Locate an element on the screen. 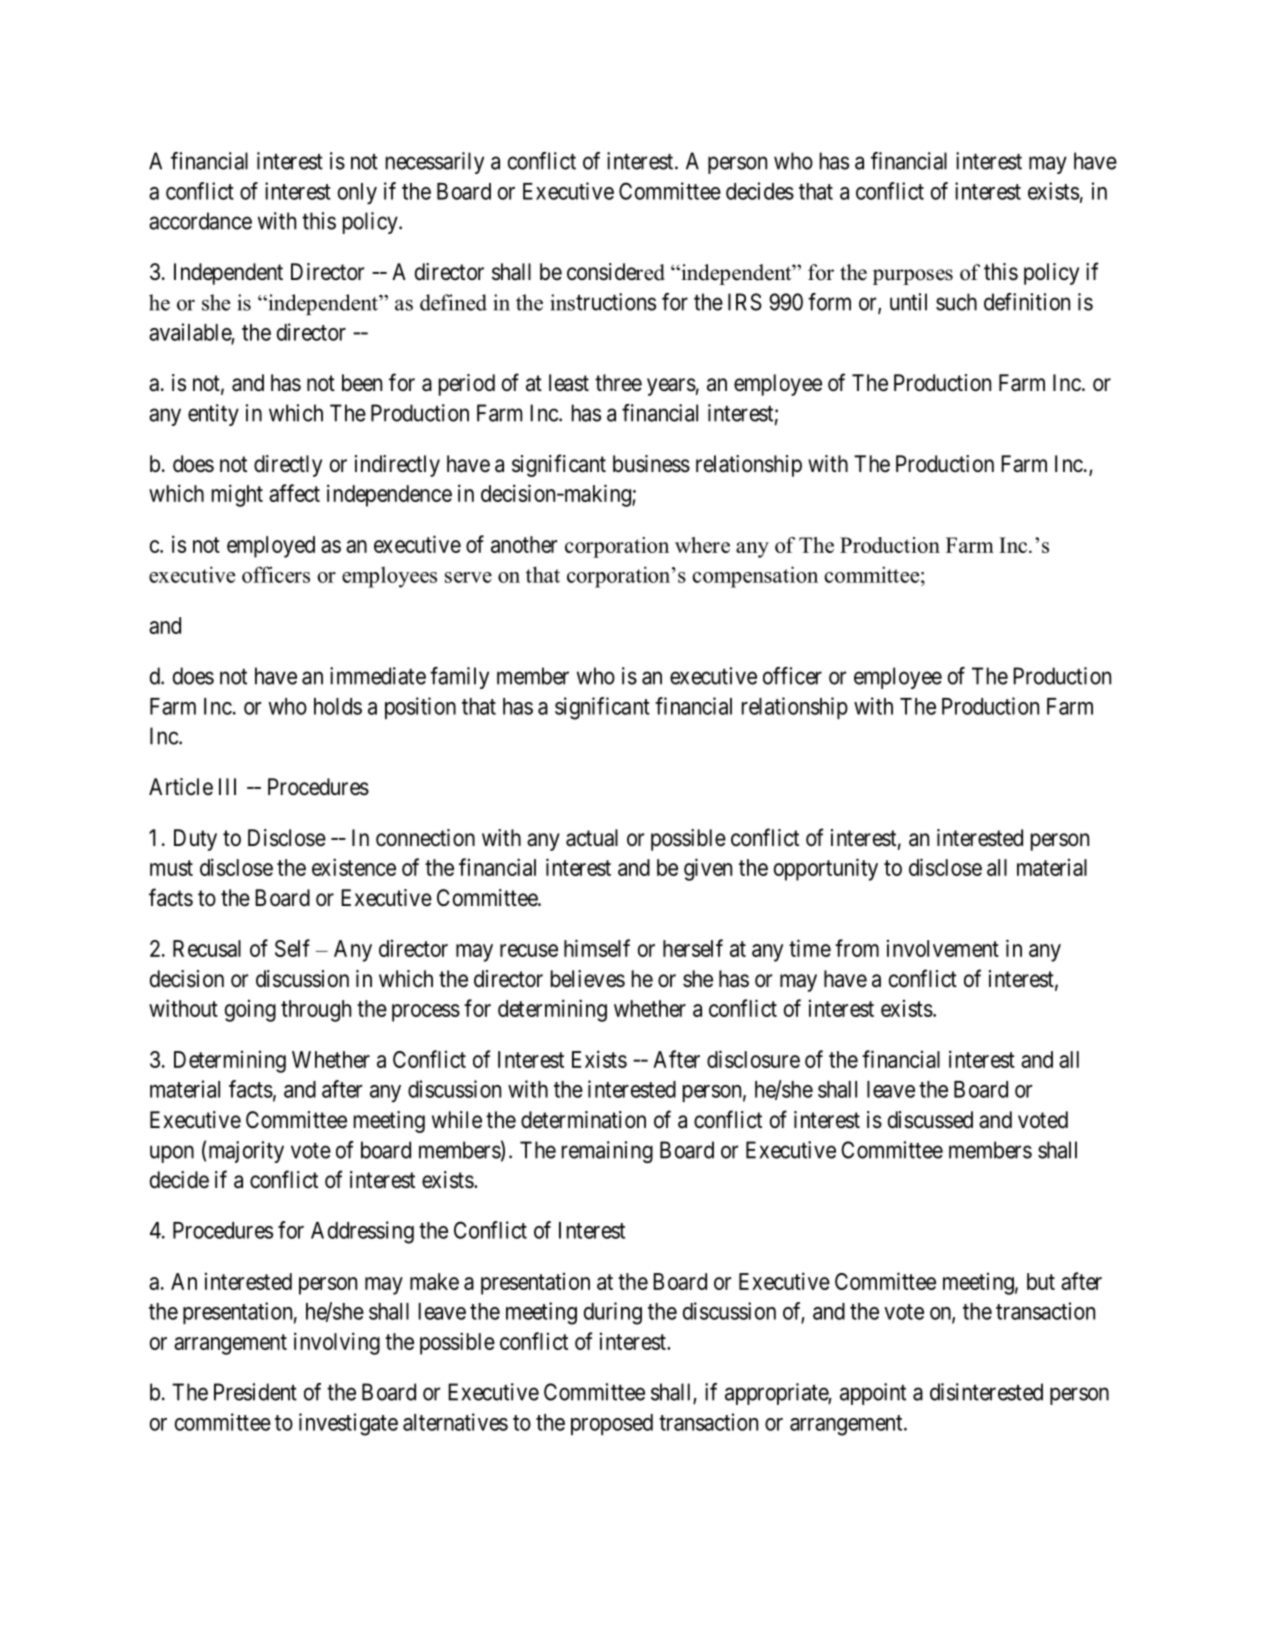  appoint is located at coordinates (873, 1394).
